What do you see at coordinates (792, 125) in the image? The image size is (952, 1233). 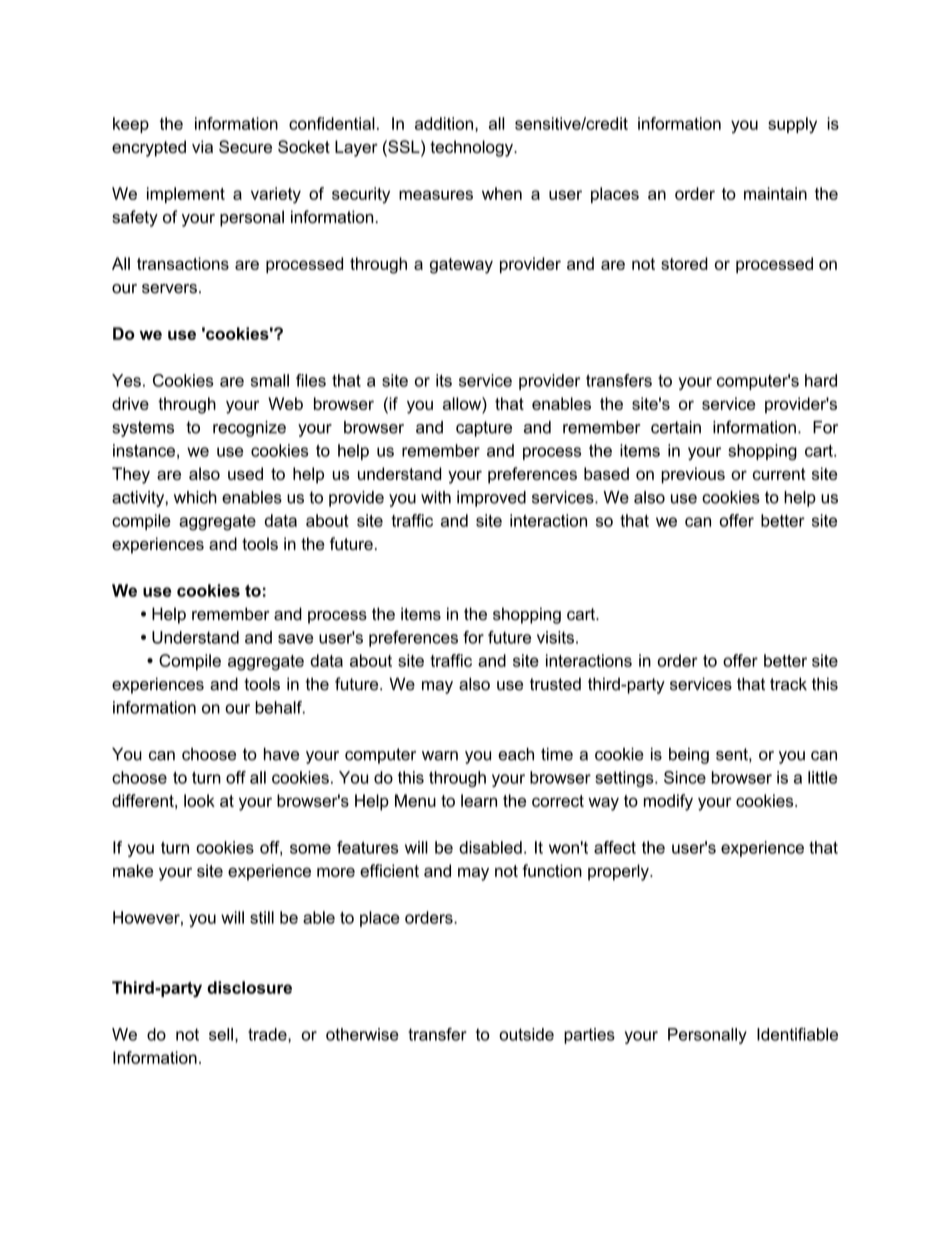 I see `supply` at bounding box center [792, 125].
